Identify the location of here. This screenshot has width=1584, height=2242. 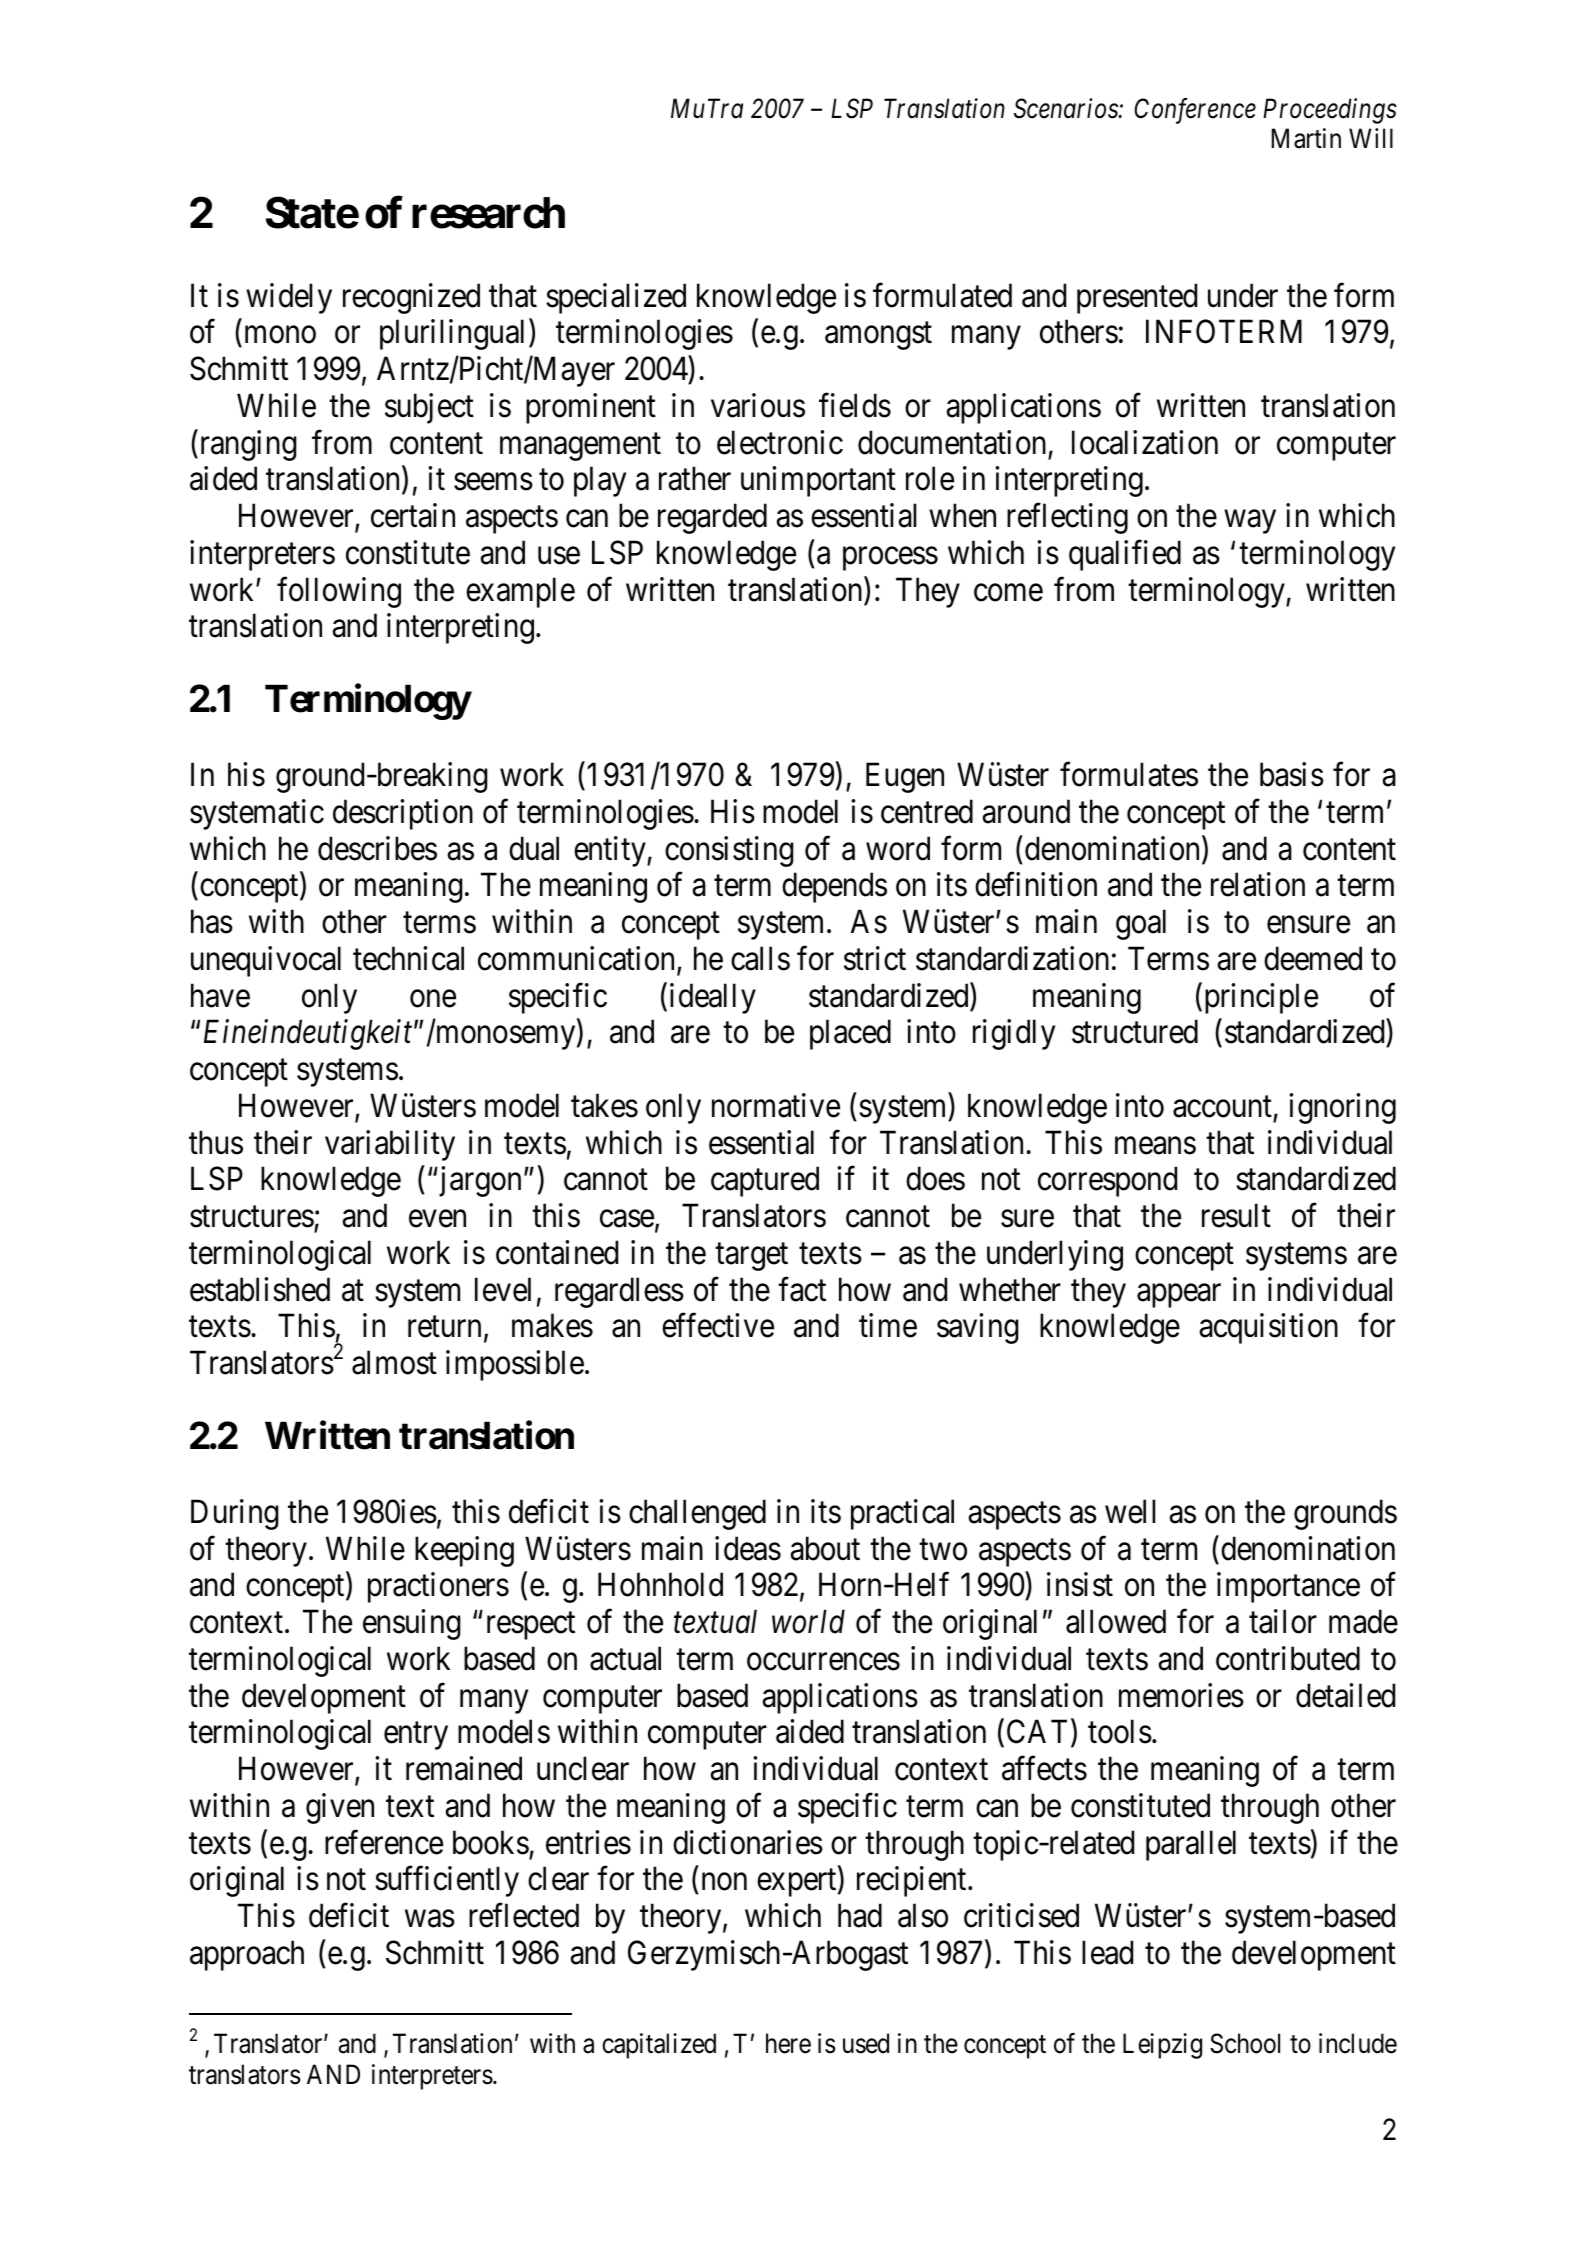
(788, 2043).
